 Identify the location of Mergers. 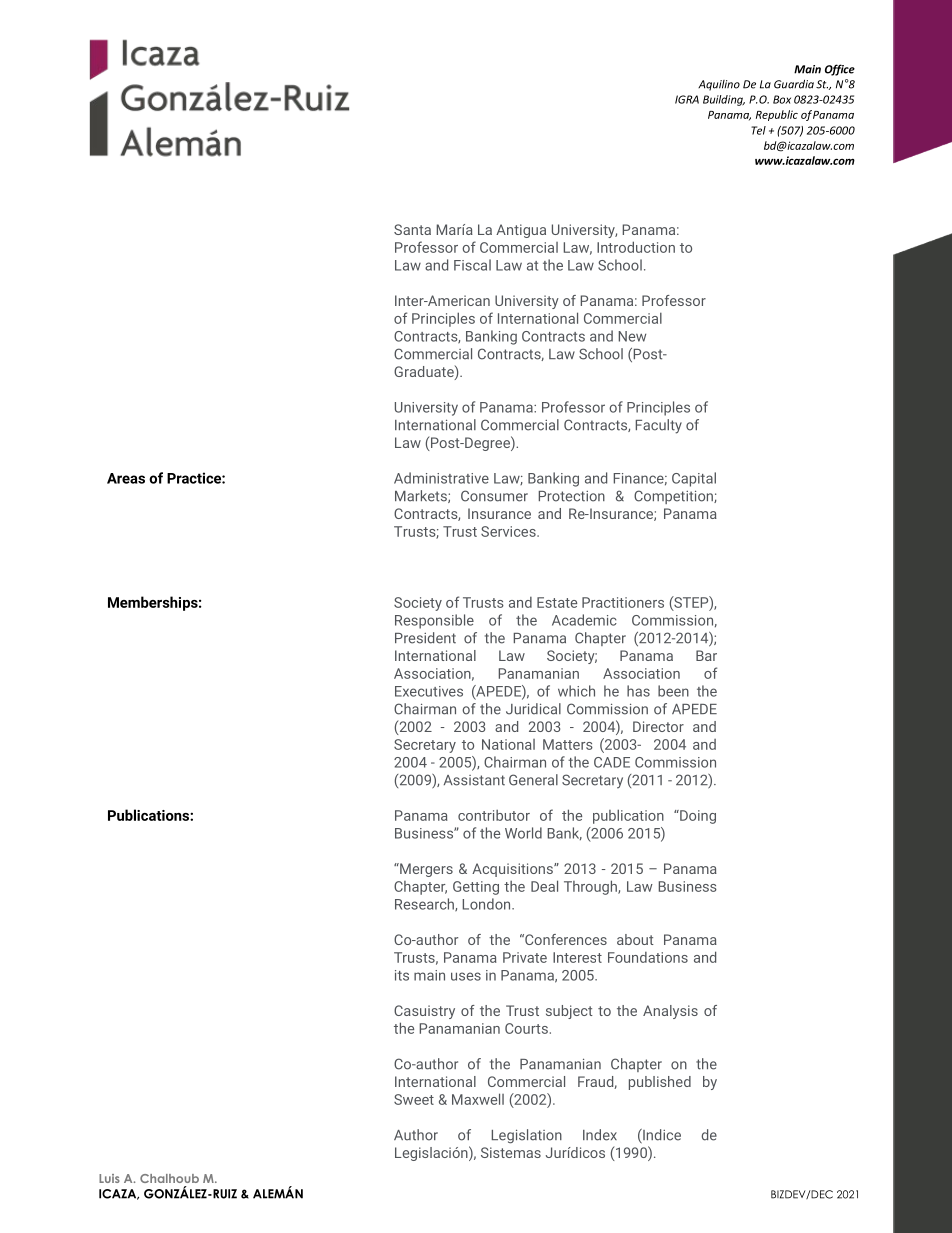
(425, 870).
